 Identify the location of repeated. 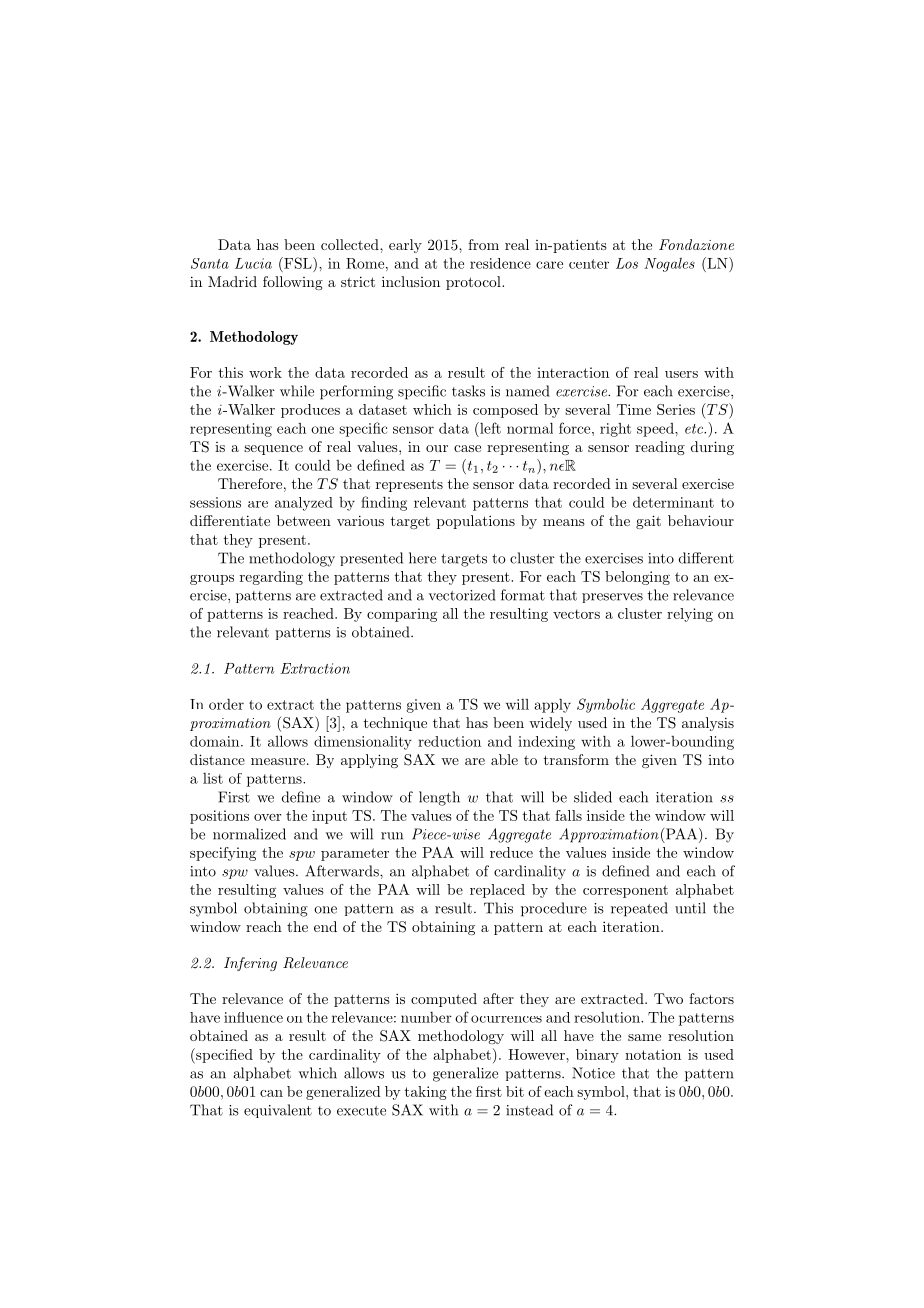
(639, 909).
